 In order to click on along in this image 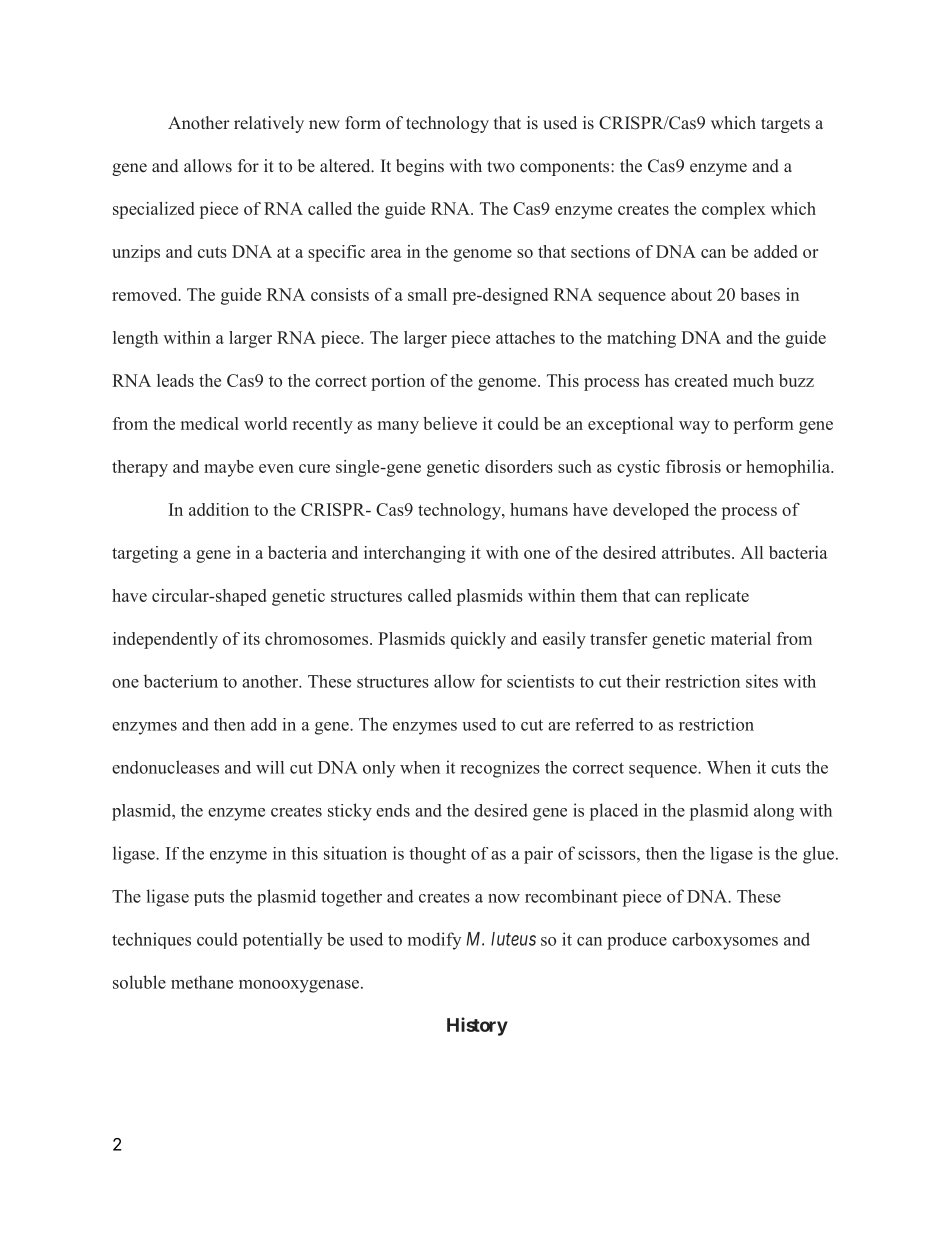, I will do `click(774, 812)`.
